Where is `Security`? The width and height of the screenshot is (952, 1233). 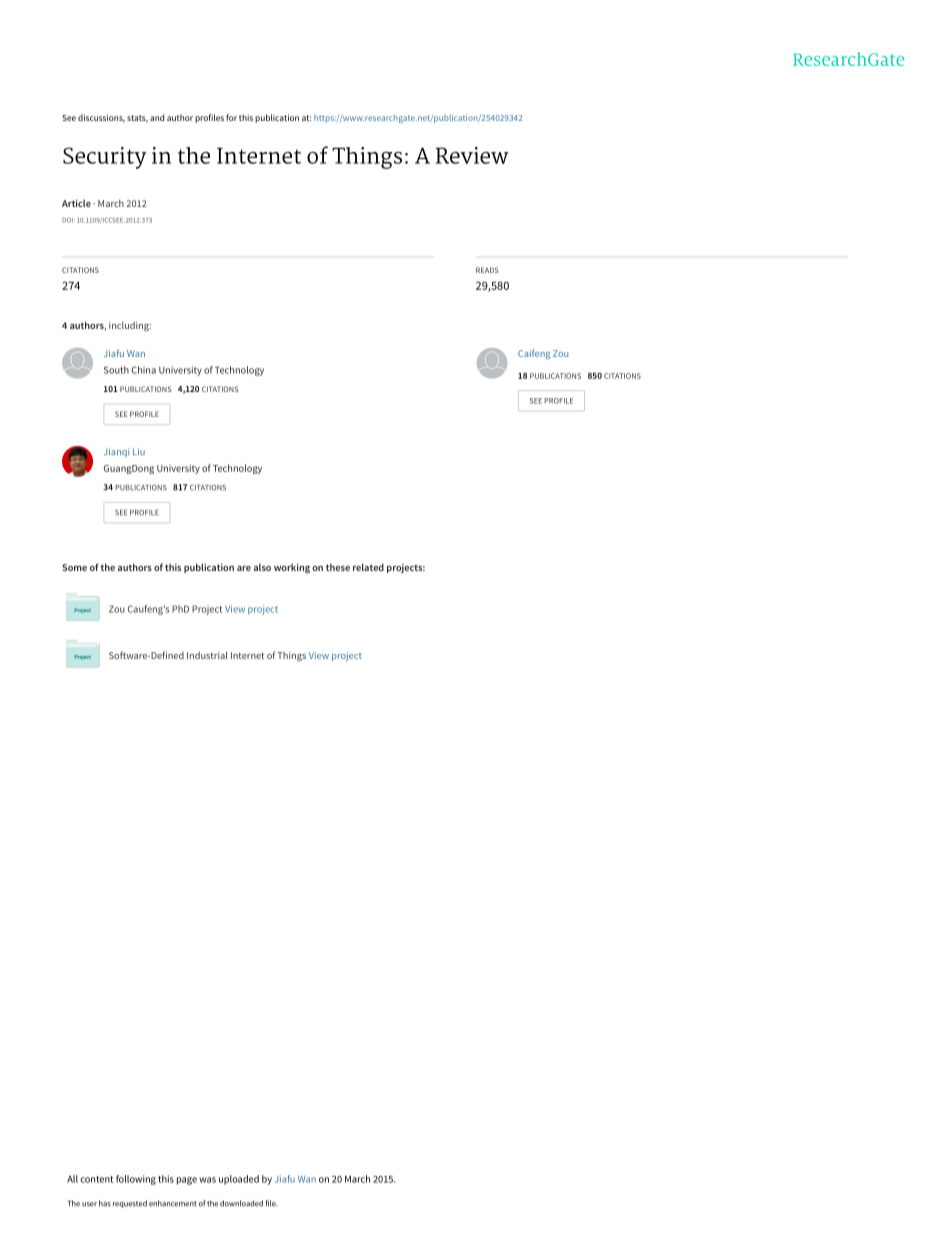
Security is located at coordinates (105, 158).
